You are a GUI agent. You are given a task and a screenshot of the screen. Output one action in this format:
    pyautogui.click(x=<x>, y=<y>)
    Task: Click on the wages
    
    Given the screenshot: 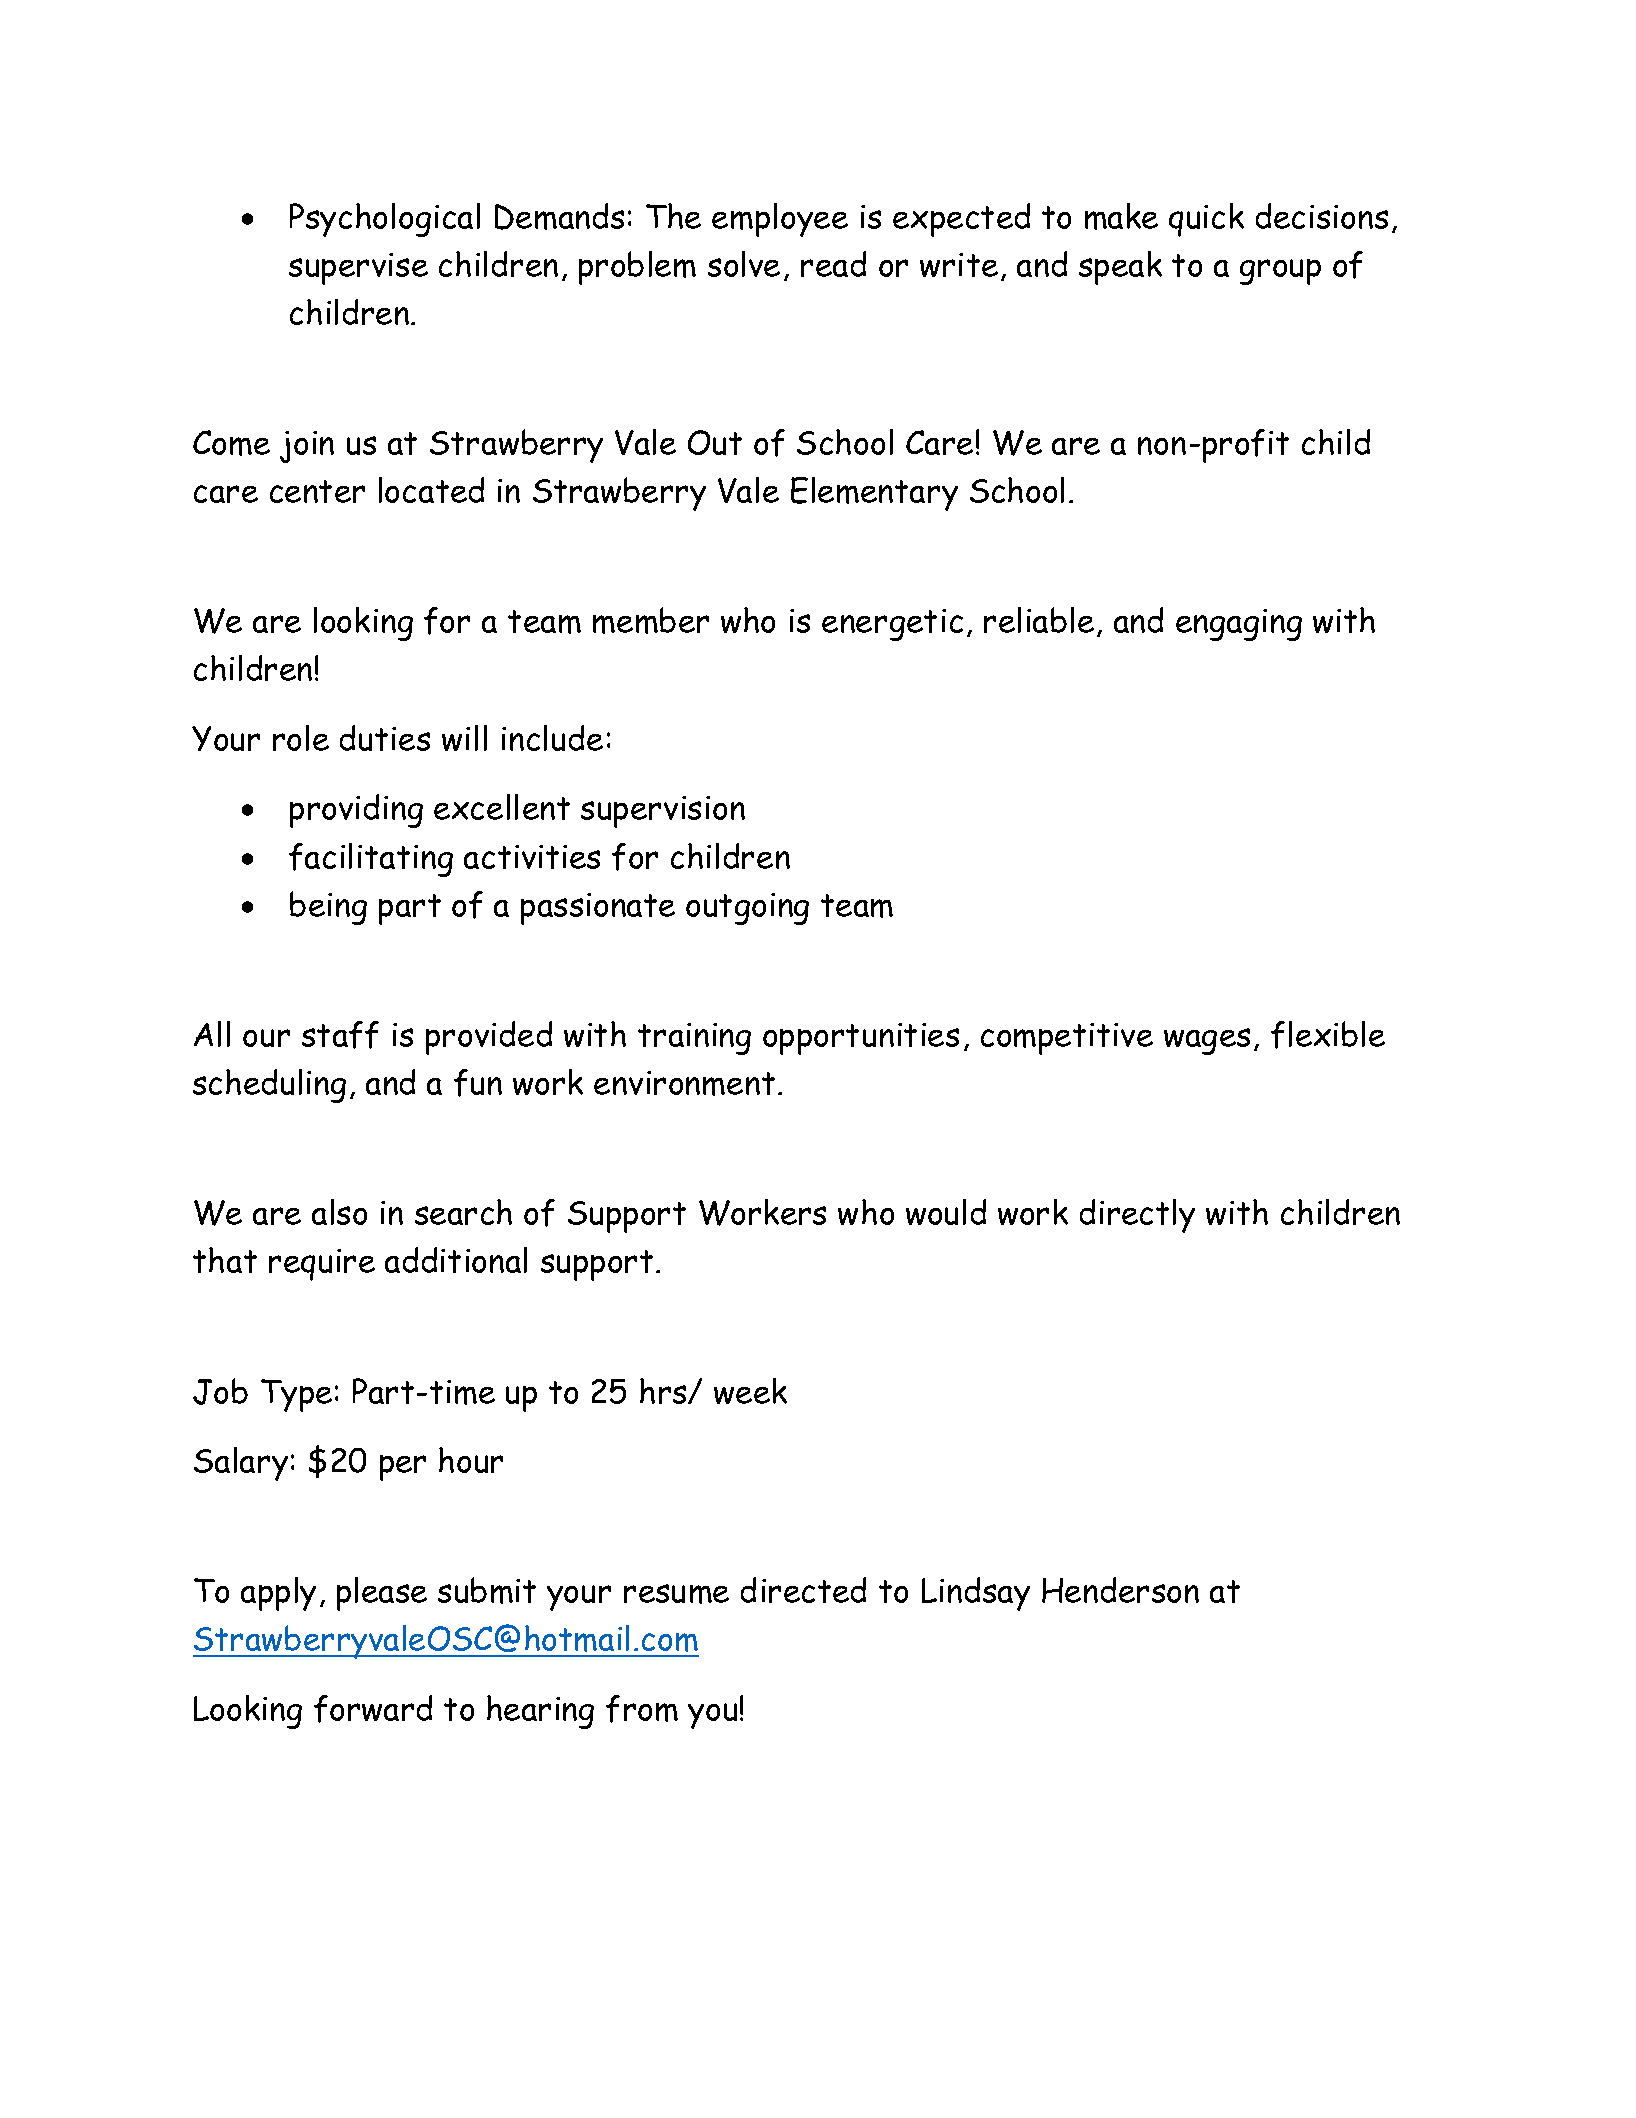 What is the action you would take?
    pyautogui.click(x=1207, y=1041)
